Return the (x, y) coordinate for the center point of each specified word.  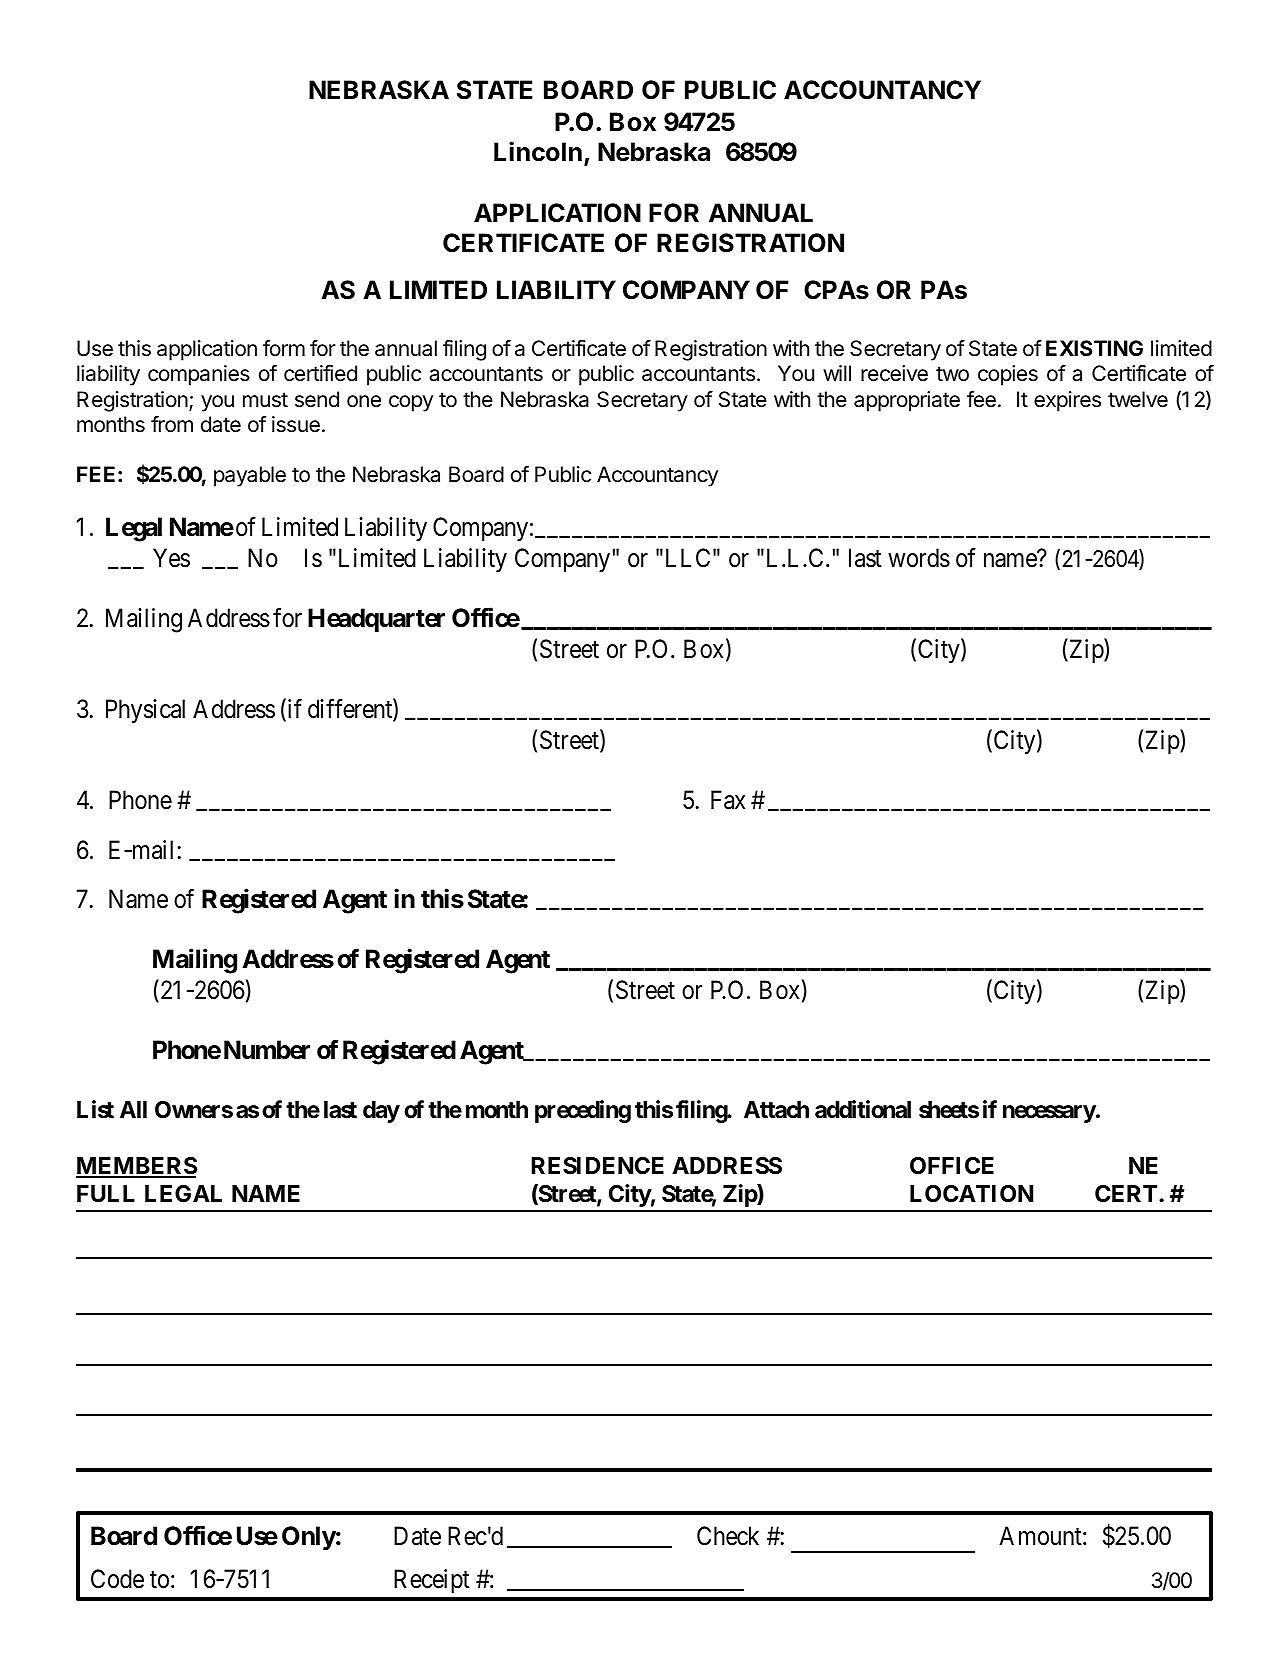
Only (309, 1538)
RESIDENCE (597, 1166)
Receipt (432, 1581)
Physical (145, 711)
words (919, 558)
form (284, 348)
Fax (728, 800)
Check (728, 1536)
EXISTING (1094, 348)
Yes (171, 558)
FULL (106, 1193)
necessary (1049, 1114)
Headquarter (376, 620)
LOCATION (971, 1193)
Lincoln (538, 151)
